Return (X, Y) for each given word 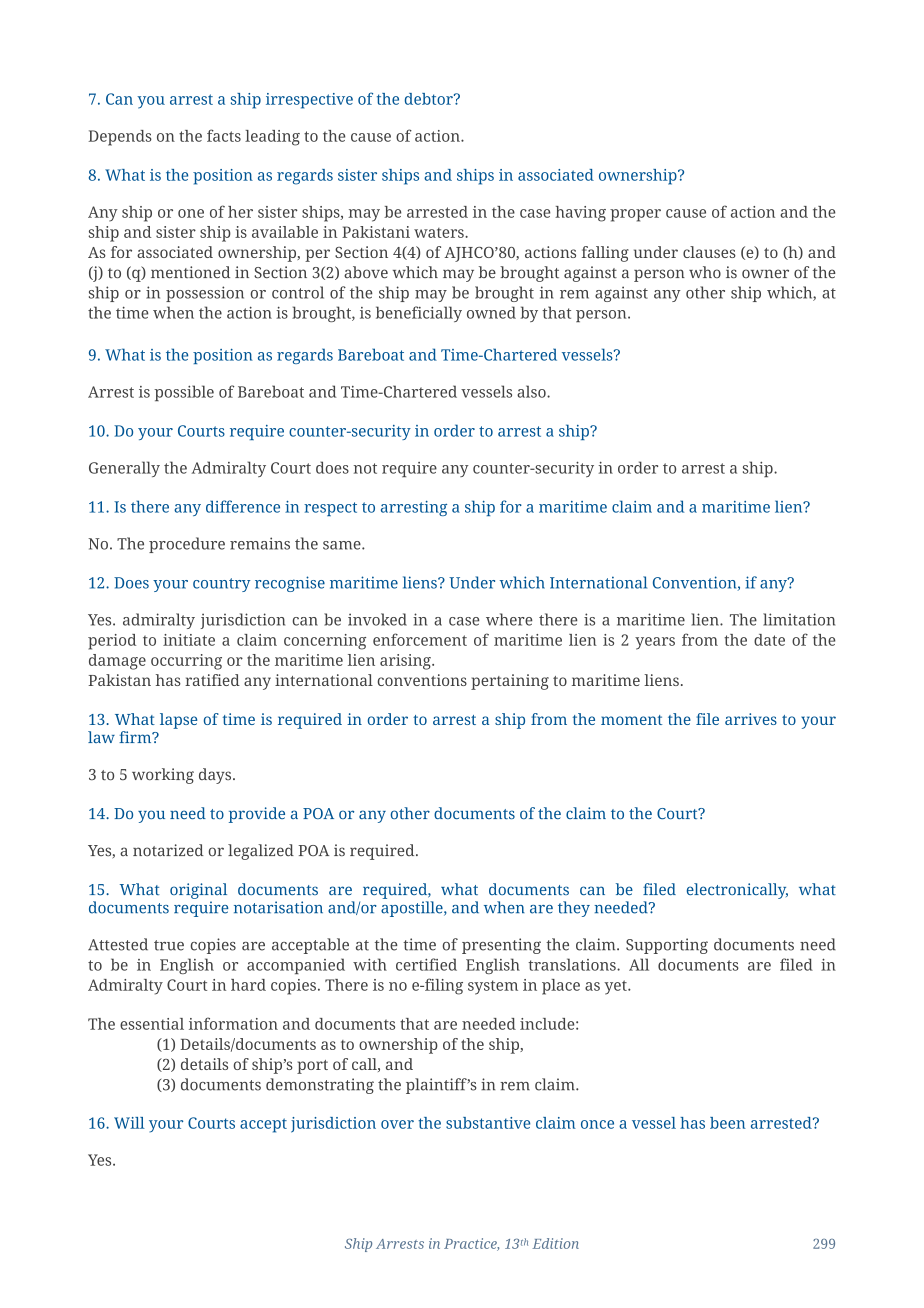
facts (224, 135)
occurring (186, 662)
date (769, 640)
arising (406, 662)
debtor (430, 99)
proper (635, 215)
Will (129, 1123)
